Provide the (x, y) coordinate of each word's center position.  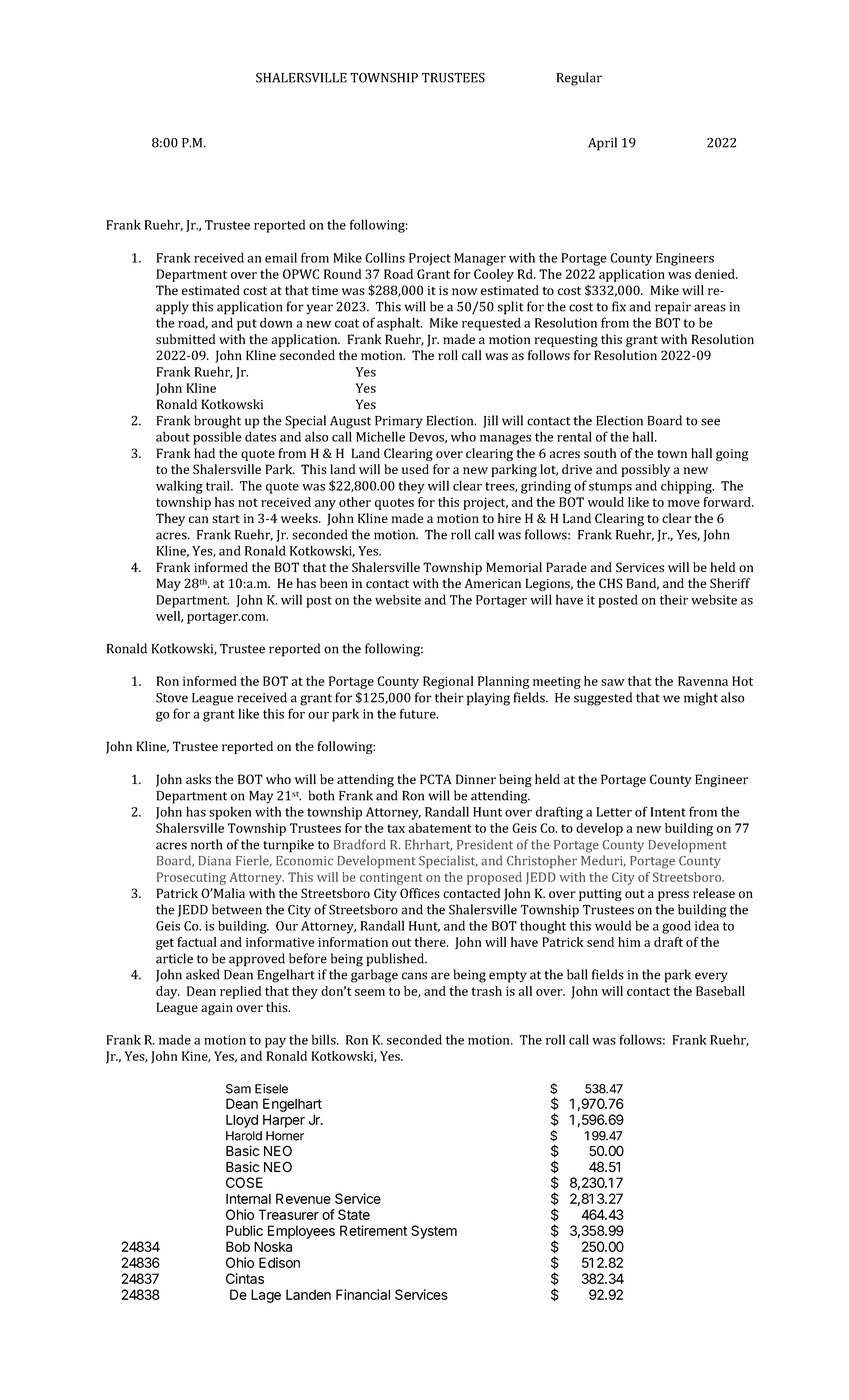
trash (486, 991)
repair (673, 308)
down (276, 322)
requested (491, 324)
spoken (230, 813)
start (226, 519)
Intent (668, 812)
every (711, 977)
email (281, 257)
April (602, 144)
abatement (439, 828)
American (493, 583)
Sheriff (730, 583)
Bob (238, 1246)
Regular (579, 79)
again (217, 1009)
